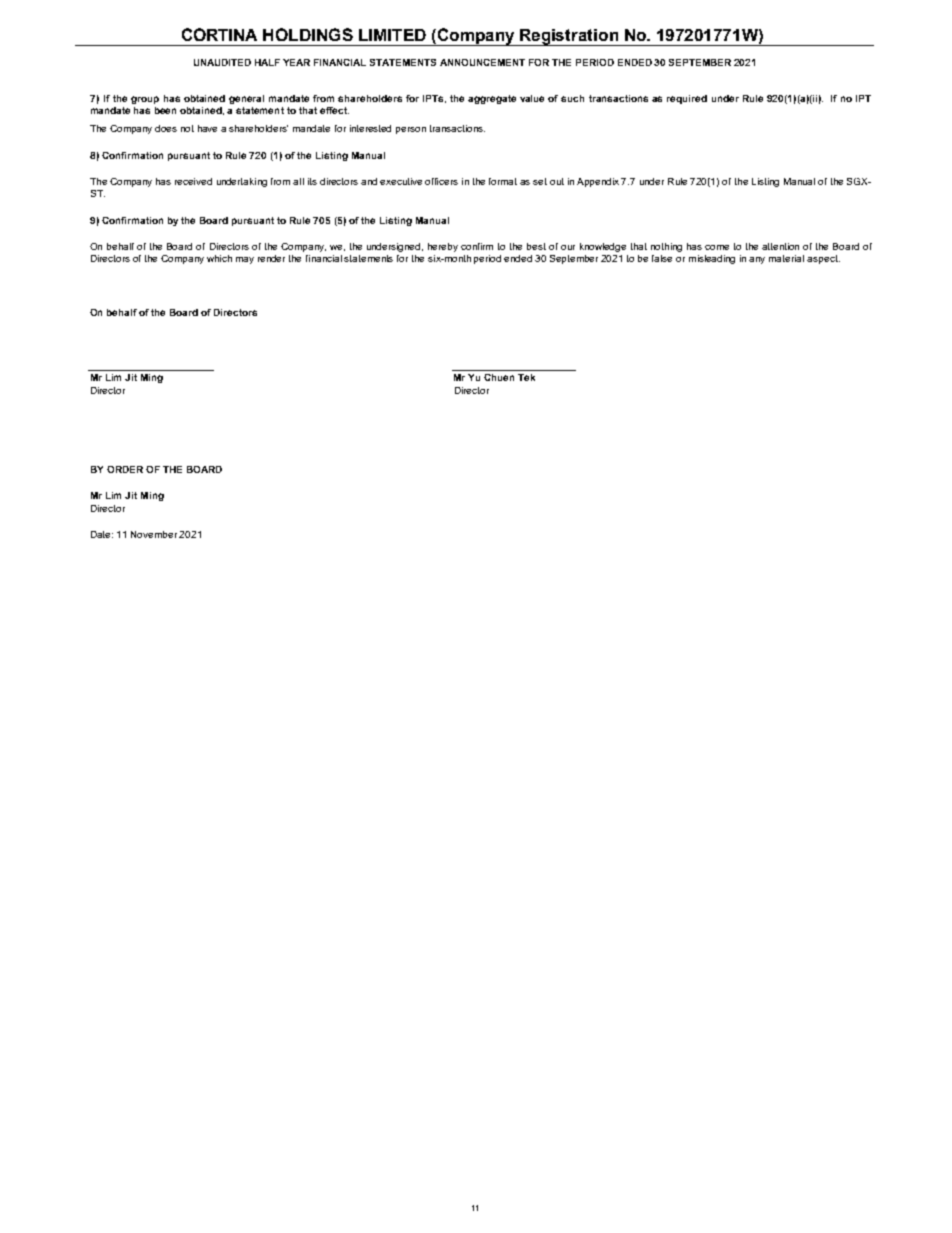  What do you see at coordinates (443, 247) in the document?
I see `hereby` at bounding box center [443, 247].
